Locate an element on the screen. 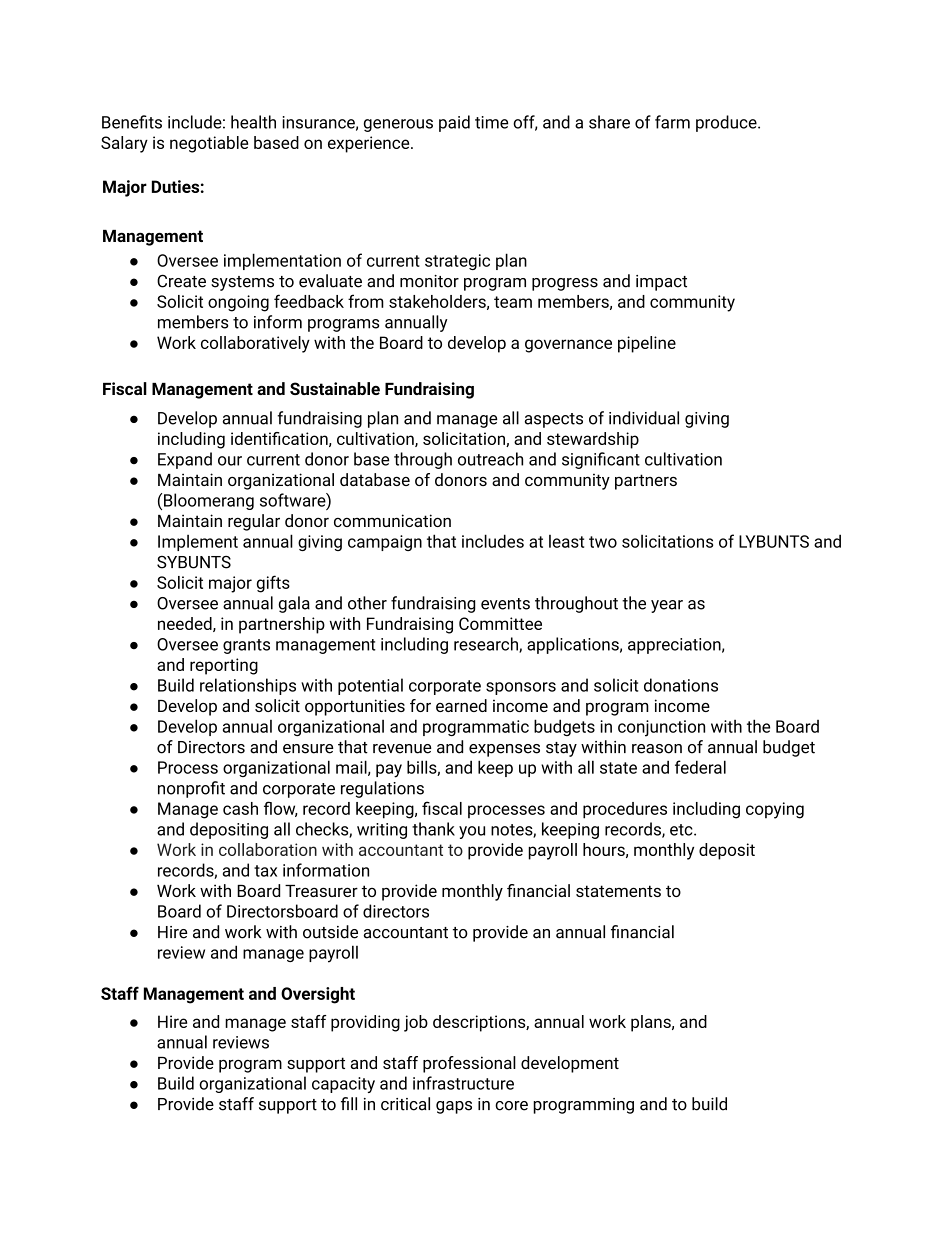 The image size is (952, 1233). collaboratively is located at coordinates (255, 344).
